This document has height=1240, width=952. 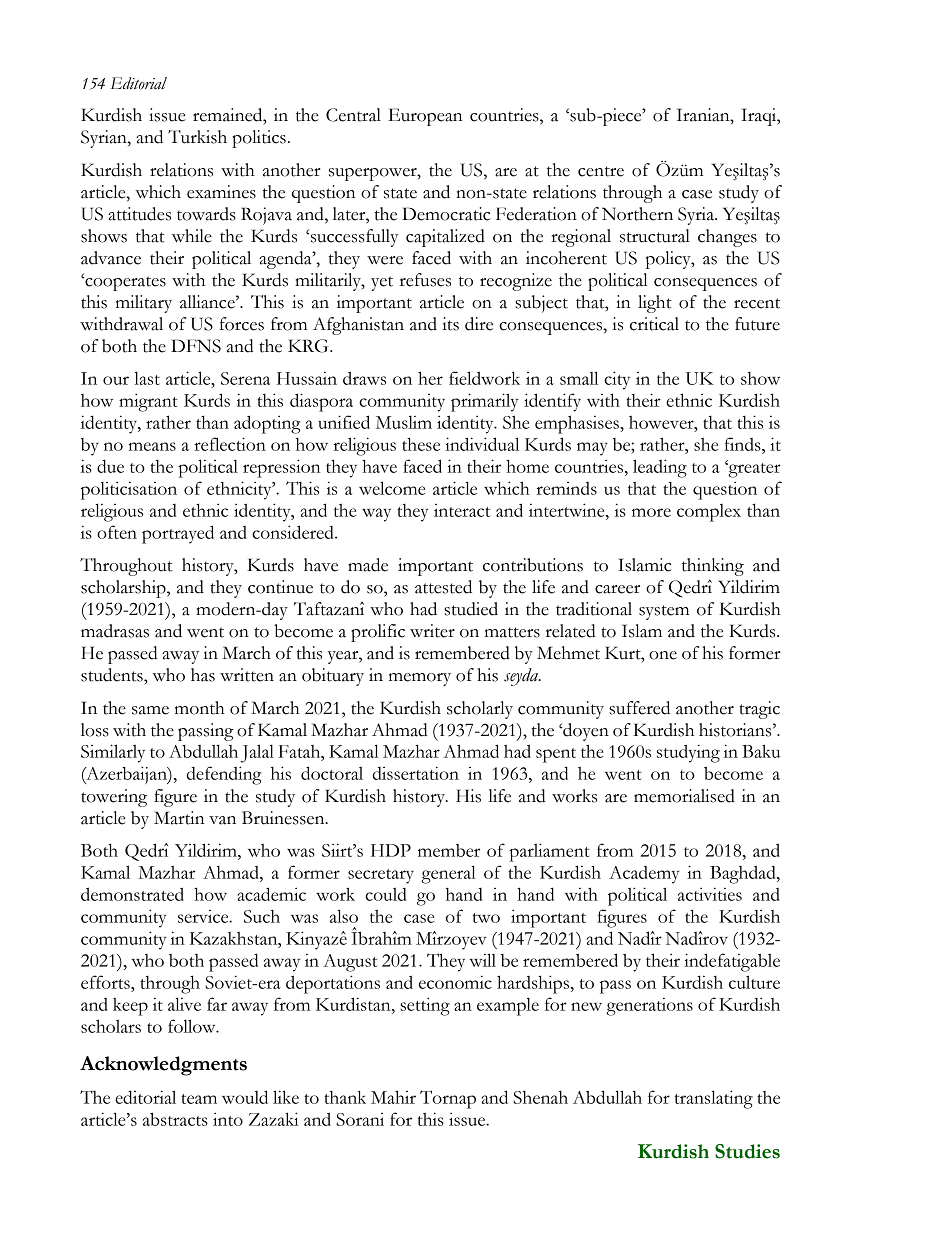 What do you see at coordinates (286, 1097) in the document?
I see `like` at bounding box center [286, 1097].
